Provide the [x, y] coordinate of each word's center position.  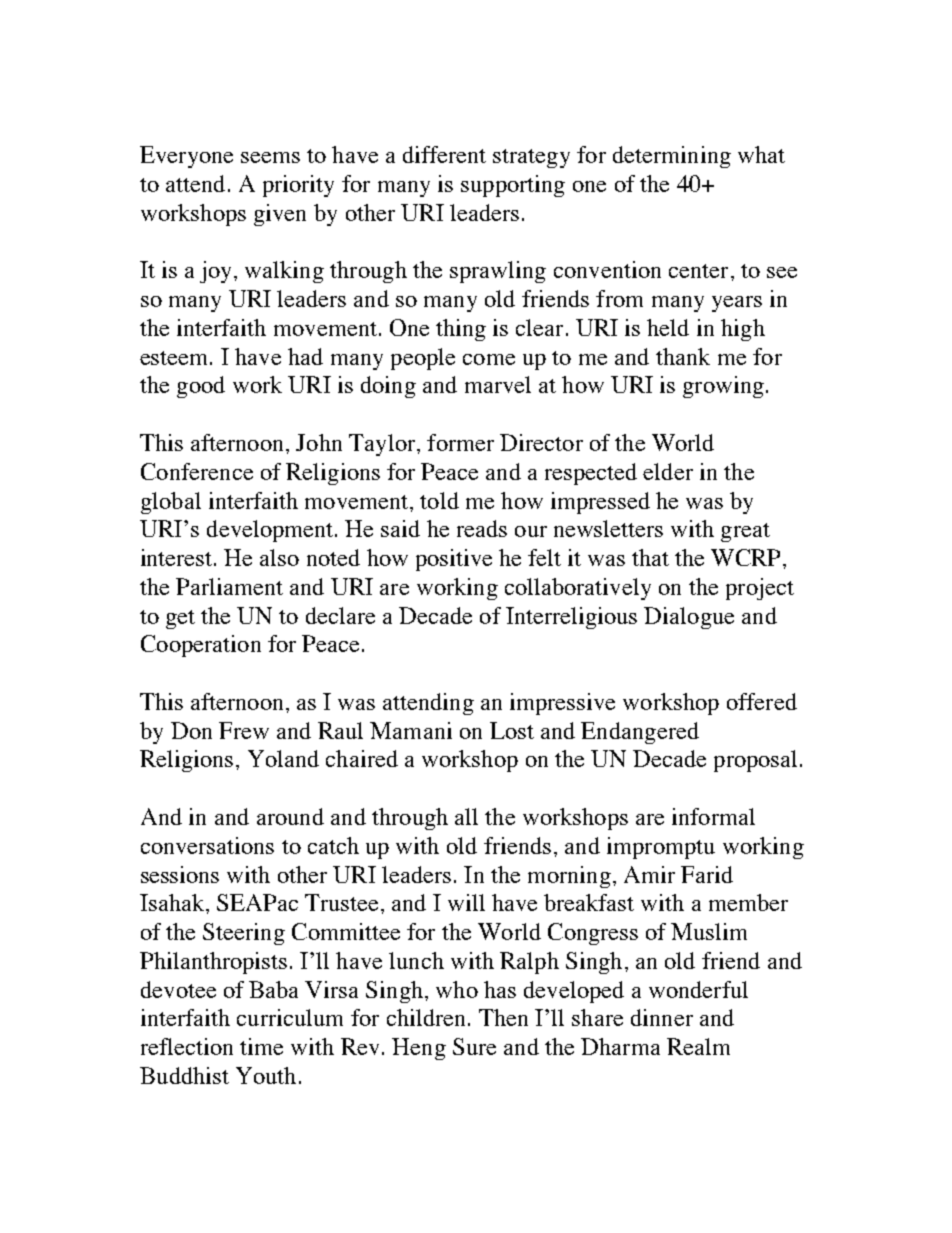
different [444, 154]
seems [270, 157]
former [460, 442]
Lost [512, 730]
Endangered [640, 733]
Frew [244, 730]
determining [672, 157]
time [261, 1046]
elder [668, 471]
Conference [197, 471]
